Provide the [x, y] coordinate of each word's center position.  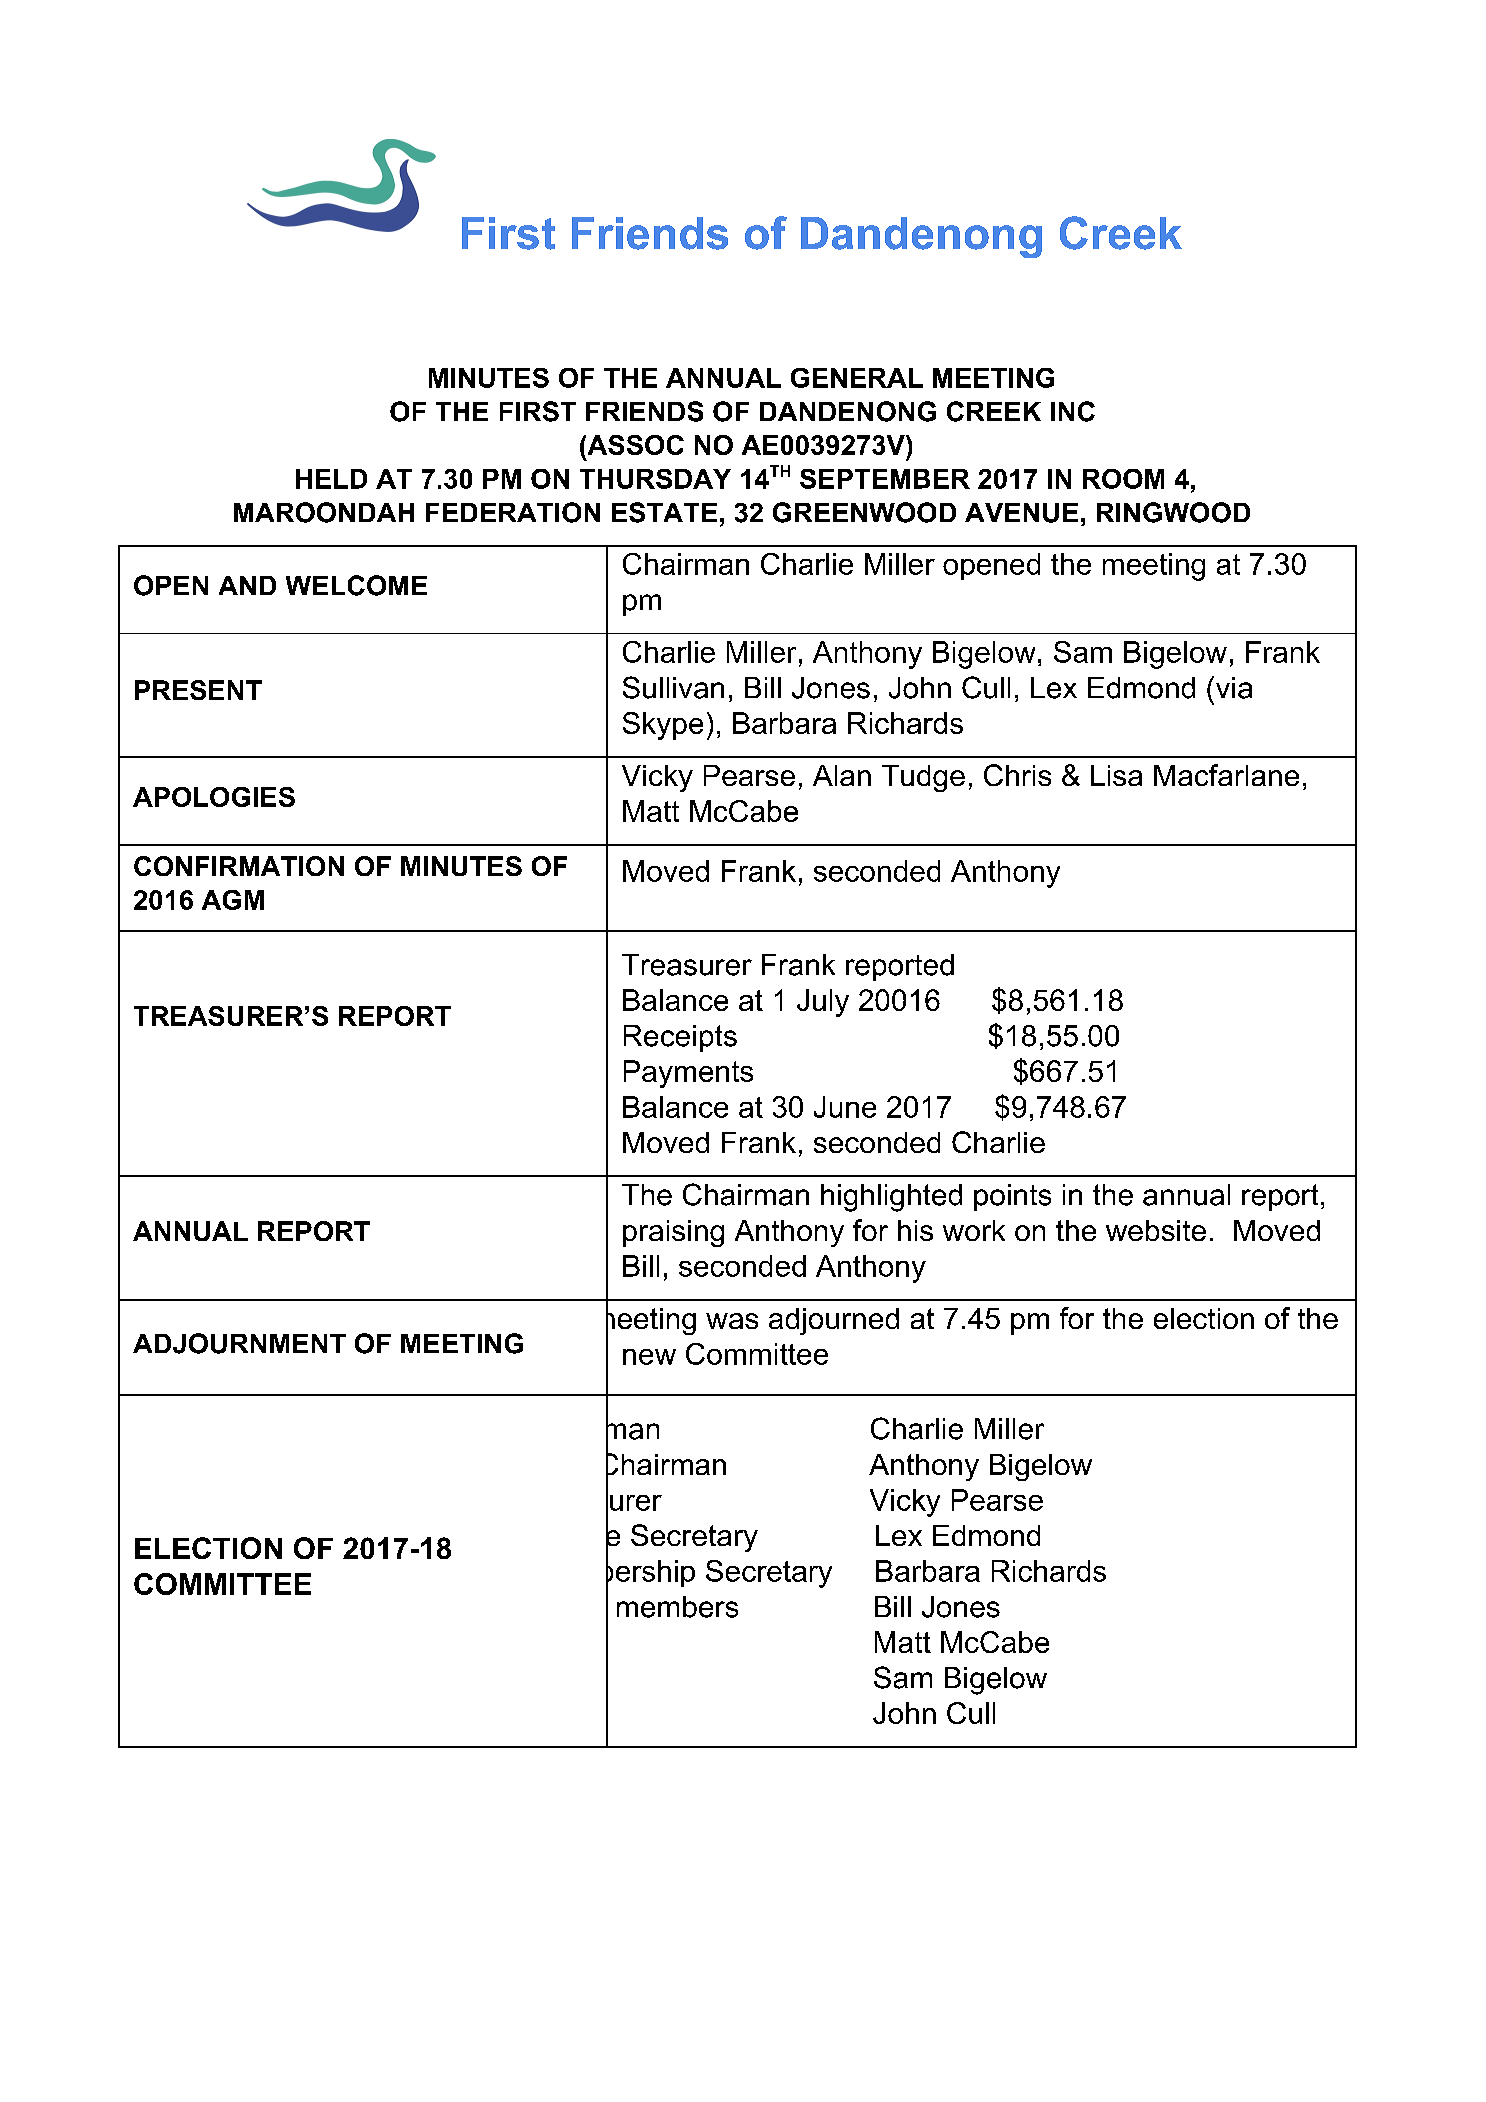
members [677, 1607]
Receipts [680, 1038]
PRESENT [198, 690]
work [974, 1230]
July [823, 1003]
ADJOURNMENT [239, 1343]
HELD [331, 479]
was [732, 1321]
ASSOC [634, 445]
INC [1073, 411]
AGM [233, 900]
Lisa [1116, 775]
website [1156, 1230]
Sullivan [673, 687]
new [649, 1357]
